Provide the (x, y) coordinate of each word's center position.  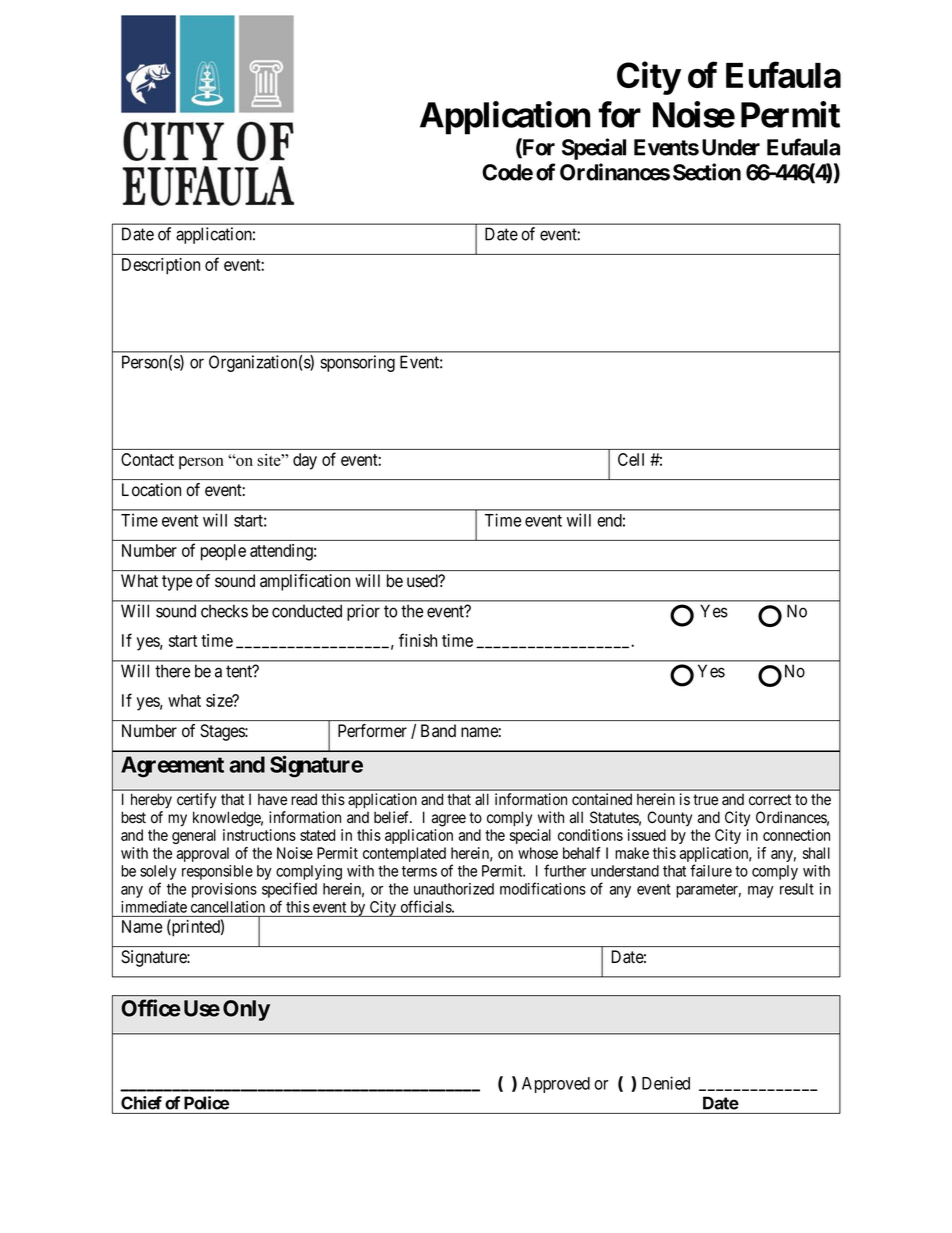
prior (363, 612)
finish (418, 640)
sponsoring (357, 363)
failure (711, 870)
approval (203, 854)
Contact (147, 459)
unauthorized (454, 889)
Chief (141, 1103)
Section (707, 172)
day (305, 461)
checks (224, 611)
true (705, 799)
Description (161, 266)
